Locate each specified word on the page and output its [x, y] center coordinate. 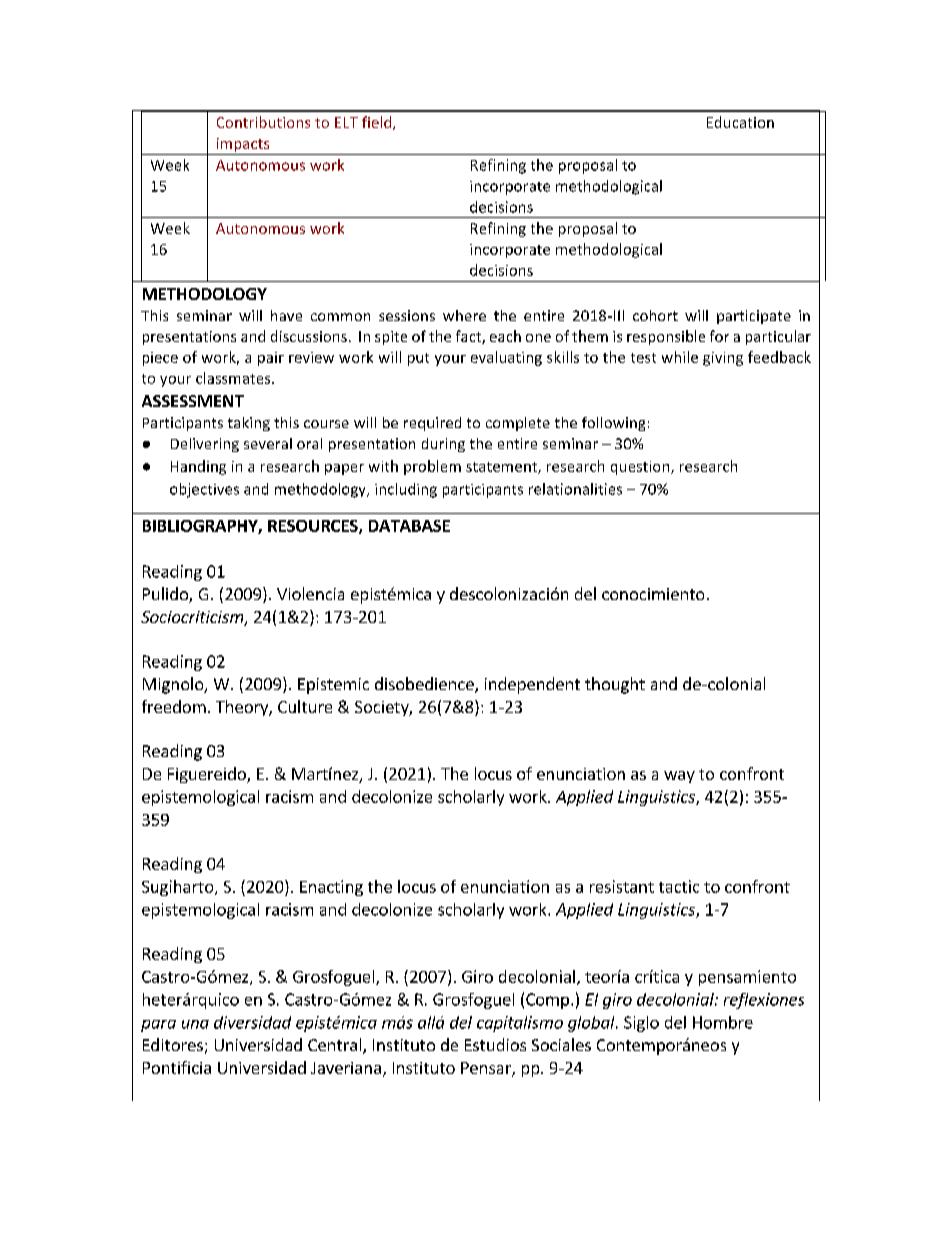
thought [615, 685]
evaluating [506, 358]
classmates [234, 378]
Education [740, 122]
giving [723, 359]
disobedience [425, 685]
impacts [243, 145]
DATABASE [409, 526]
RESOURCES [314, 527]
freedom [174, 706]
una [195, 1024]
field [378, 123]
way [679, 777]
